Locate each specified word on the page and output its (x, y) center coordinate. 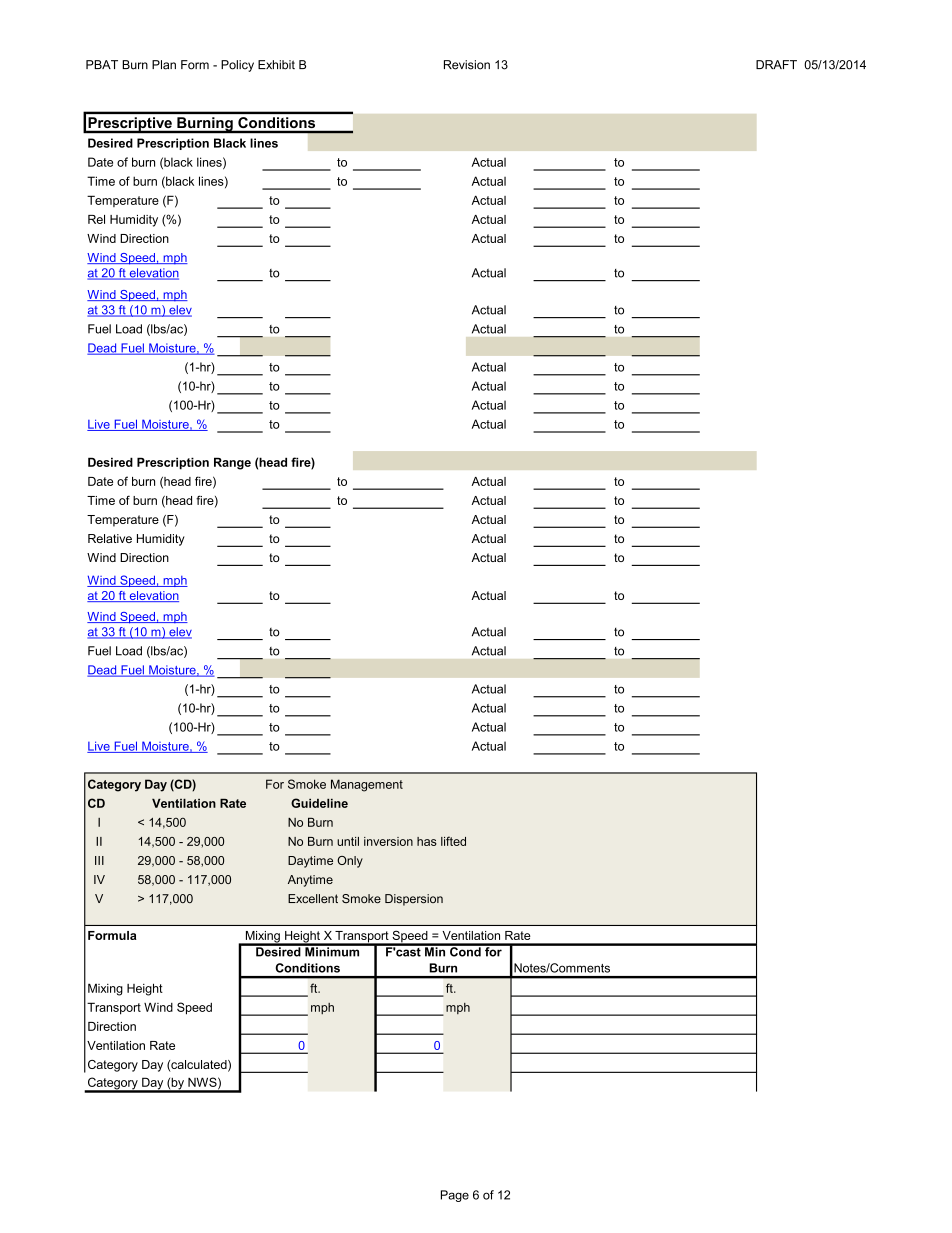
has (427, 841)
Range (232, 463)
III (99, 860)
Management (367, 785)
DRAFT (776, 64)
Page (455, 1196)
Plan (164, 65)
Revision (467, 65)
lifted (453, 841)
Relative (110, 538)
